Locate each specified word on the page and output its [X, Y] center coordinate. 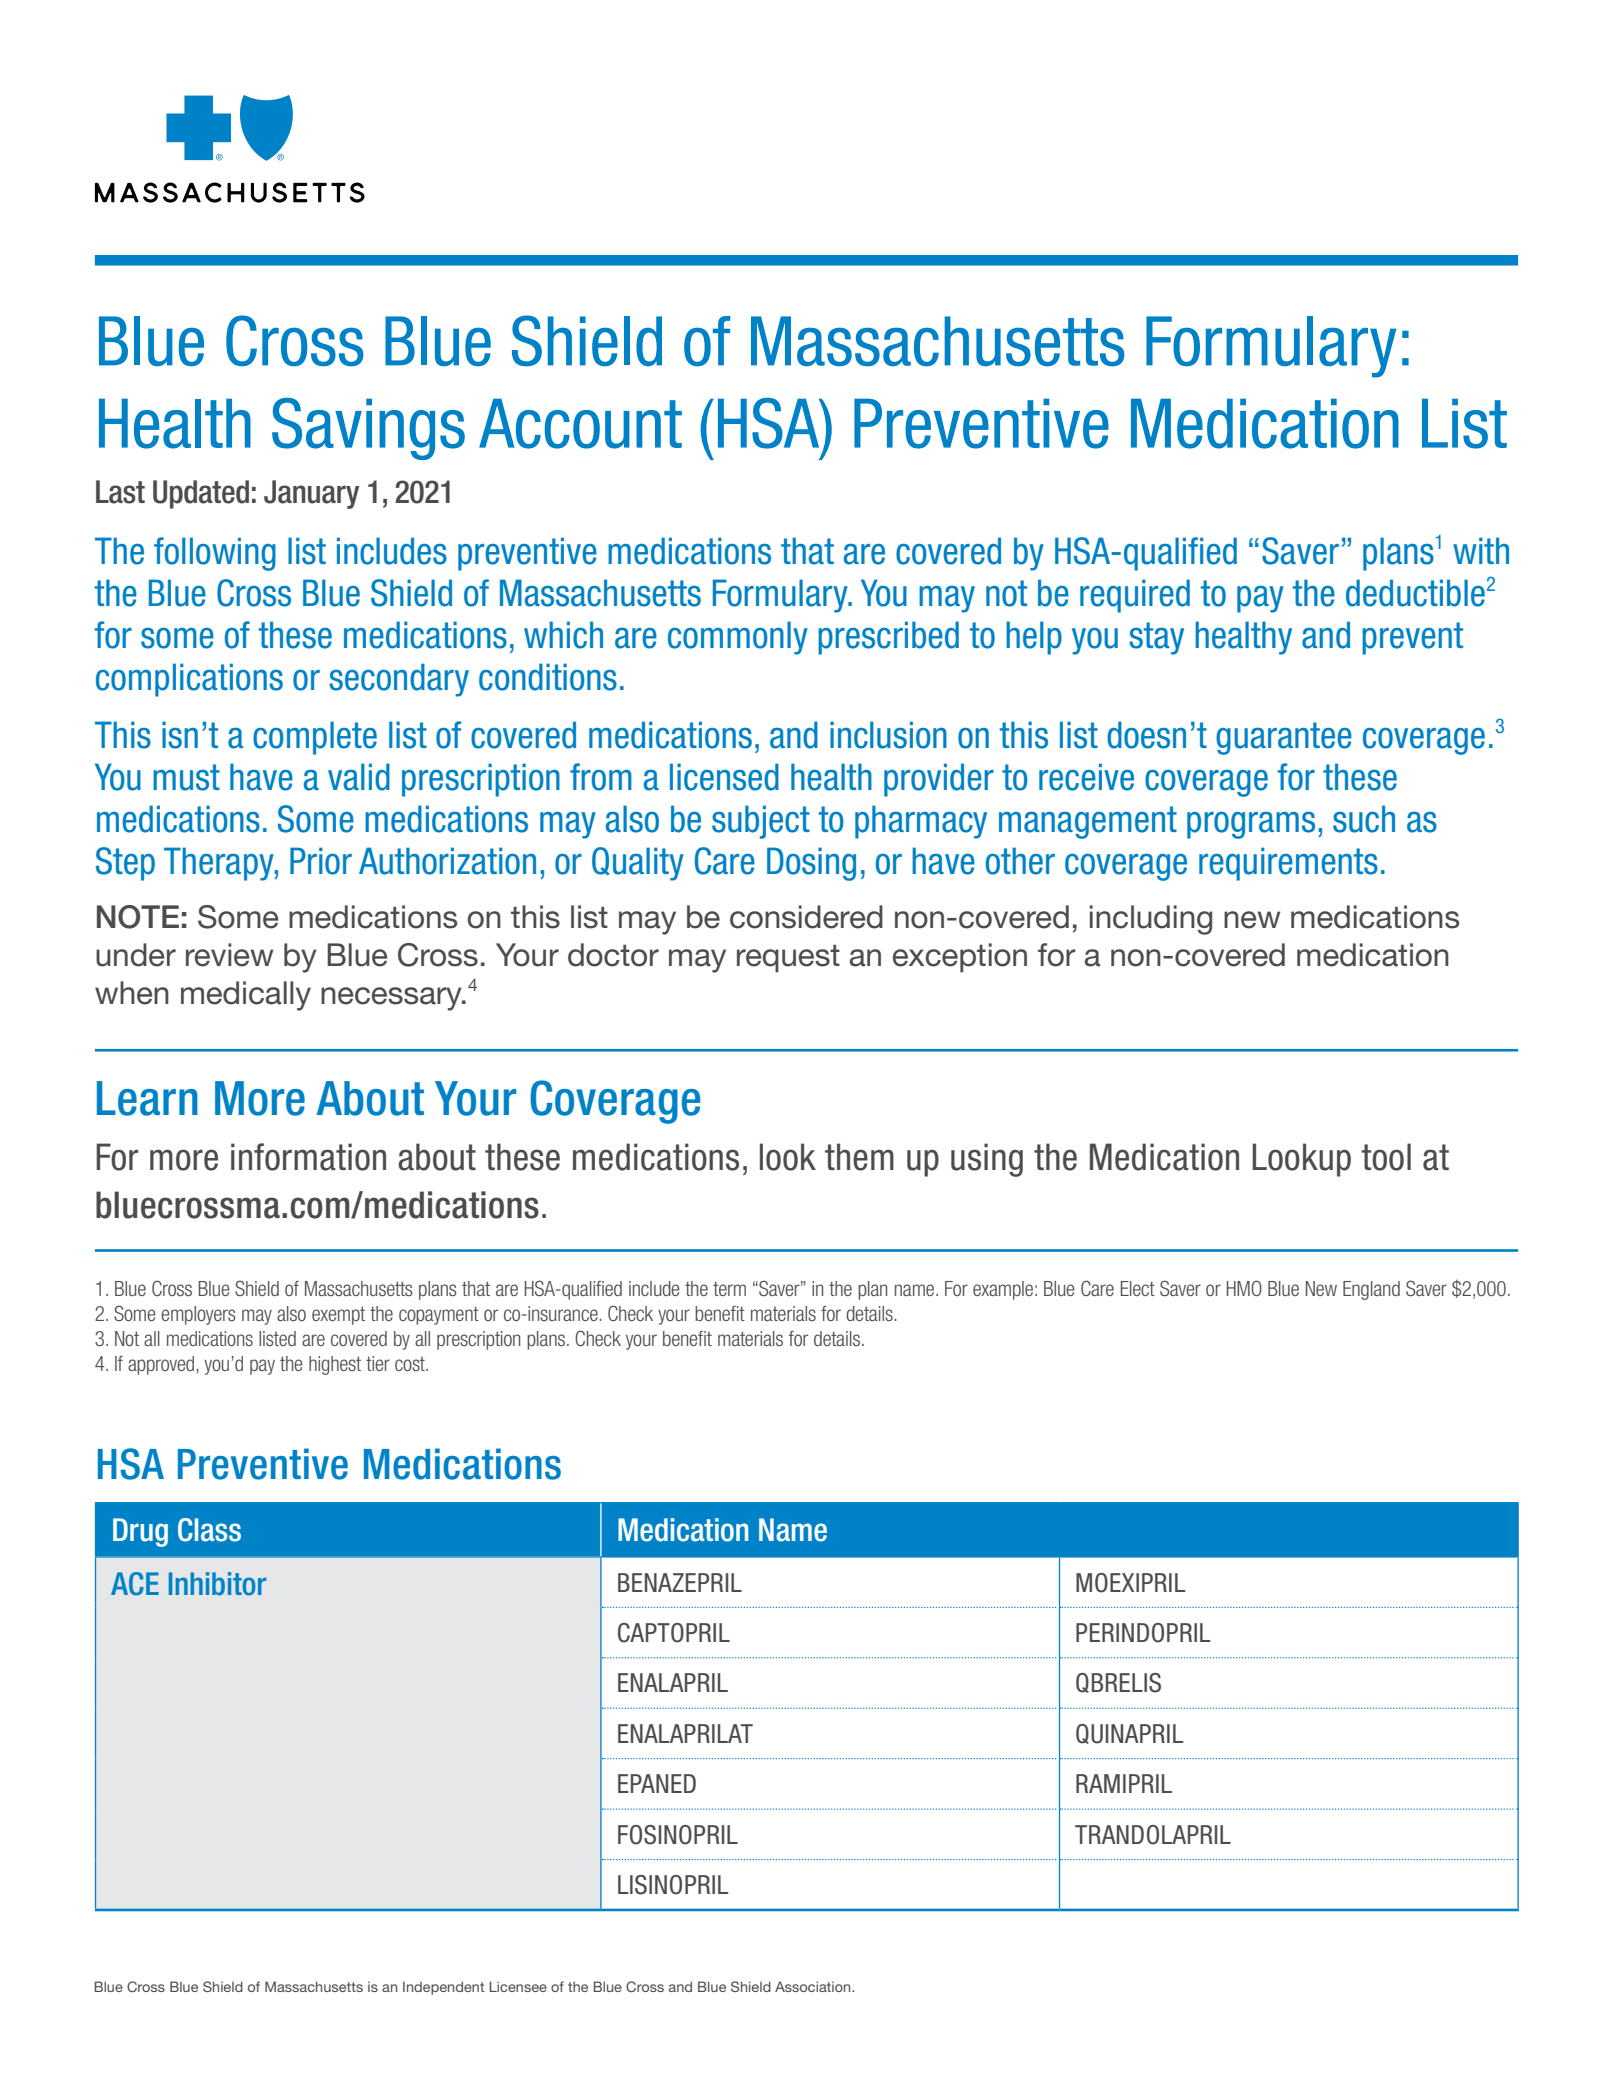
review [229, 955]
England [1371, 1290]
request [788, 958]
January [311, 494]
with [1481, 550]
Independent [443, 1988]
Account [580, 423]
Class [209, 1530]
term [729, 1288]
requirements [1288, 864]
